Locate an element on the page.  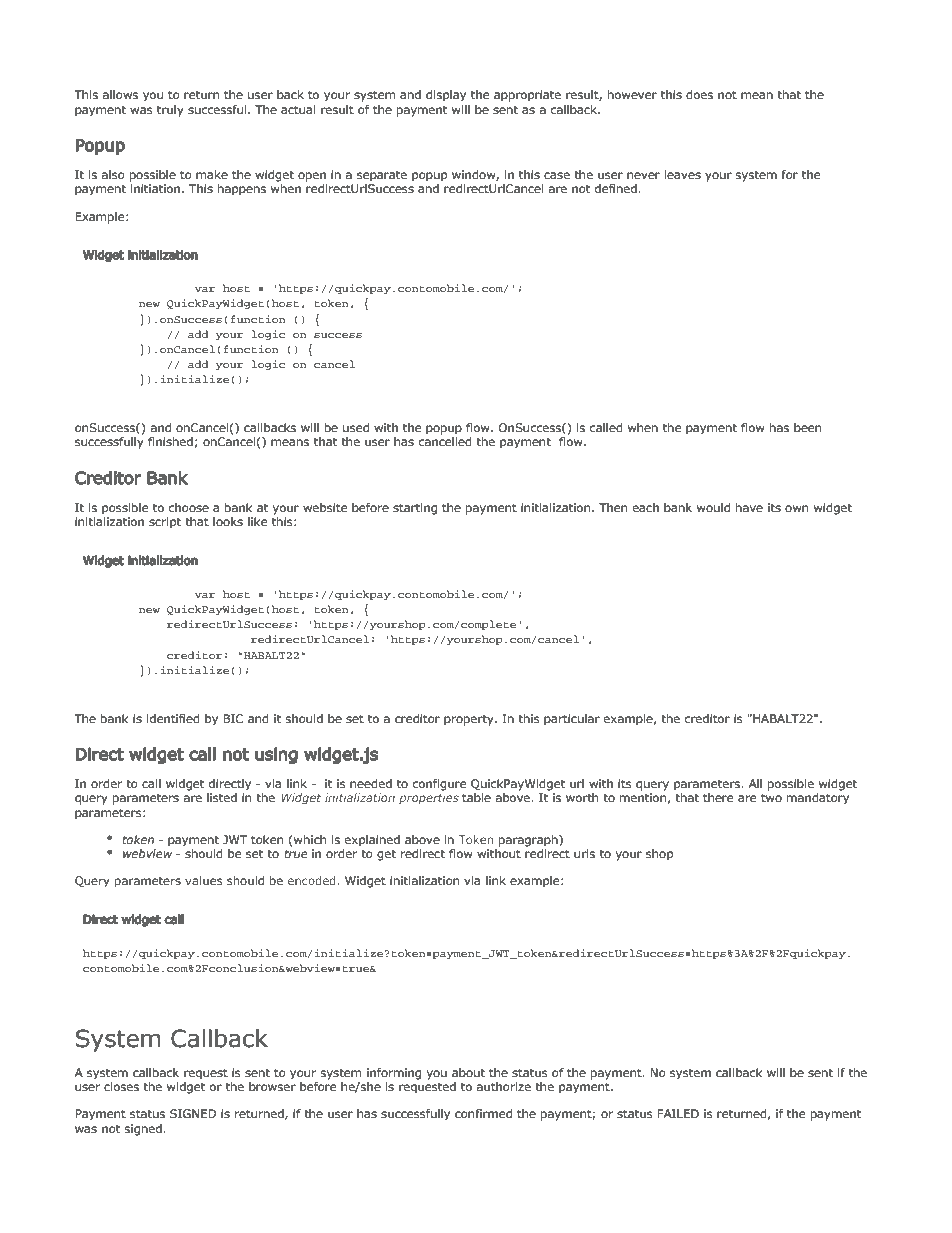
display is located at coordinates (446, 96).
